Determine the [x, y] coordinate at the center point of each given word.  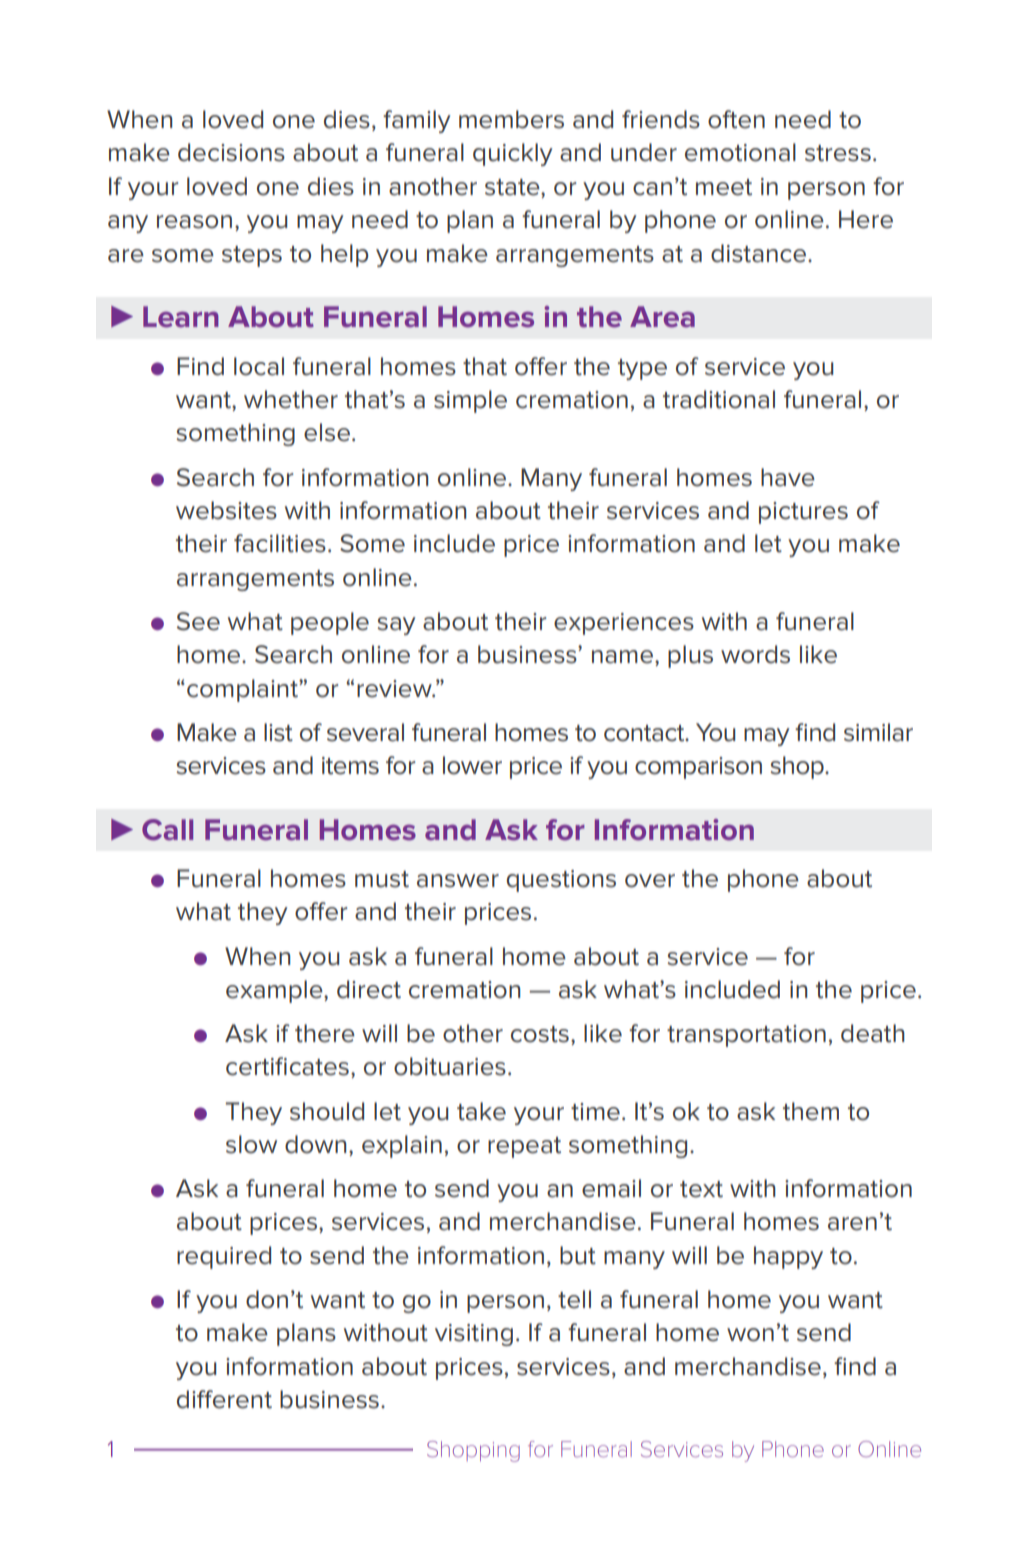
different [224, 1399]
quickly [513, 154]
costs [540, 1034]
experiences [624, 624]
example [275, 991]
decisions [231, 152]
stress [838, 153]
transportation [746, 1036]
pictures [803, 513]
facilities [280, 543]
